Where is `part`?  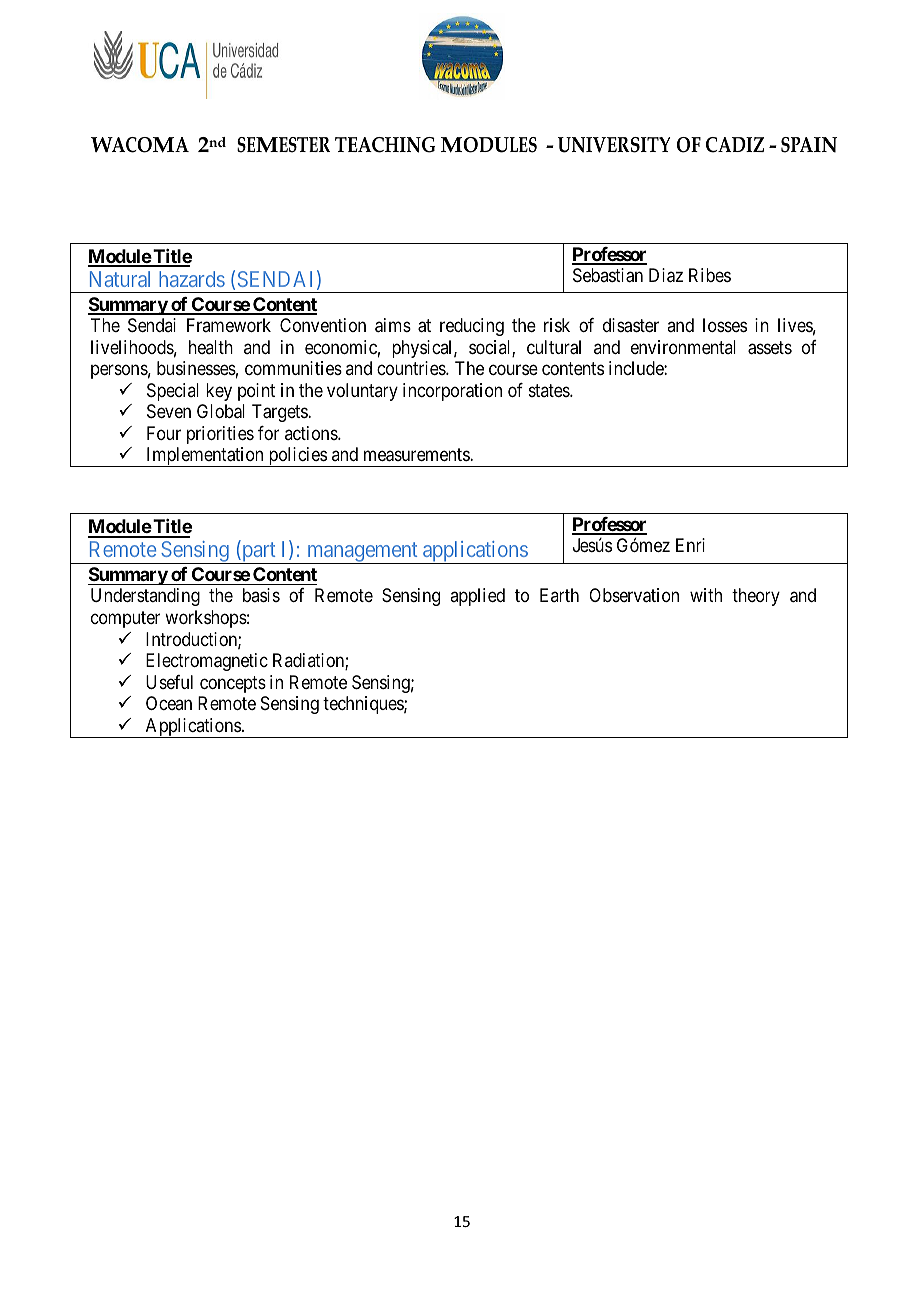 part is located at coordinates (259, 553).
